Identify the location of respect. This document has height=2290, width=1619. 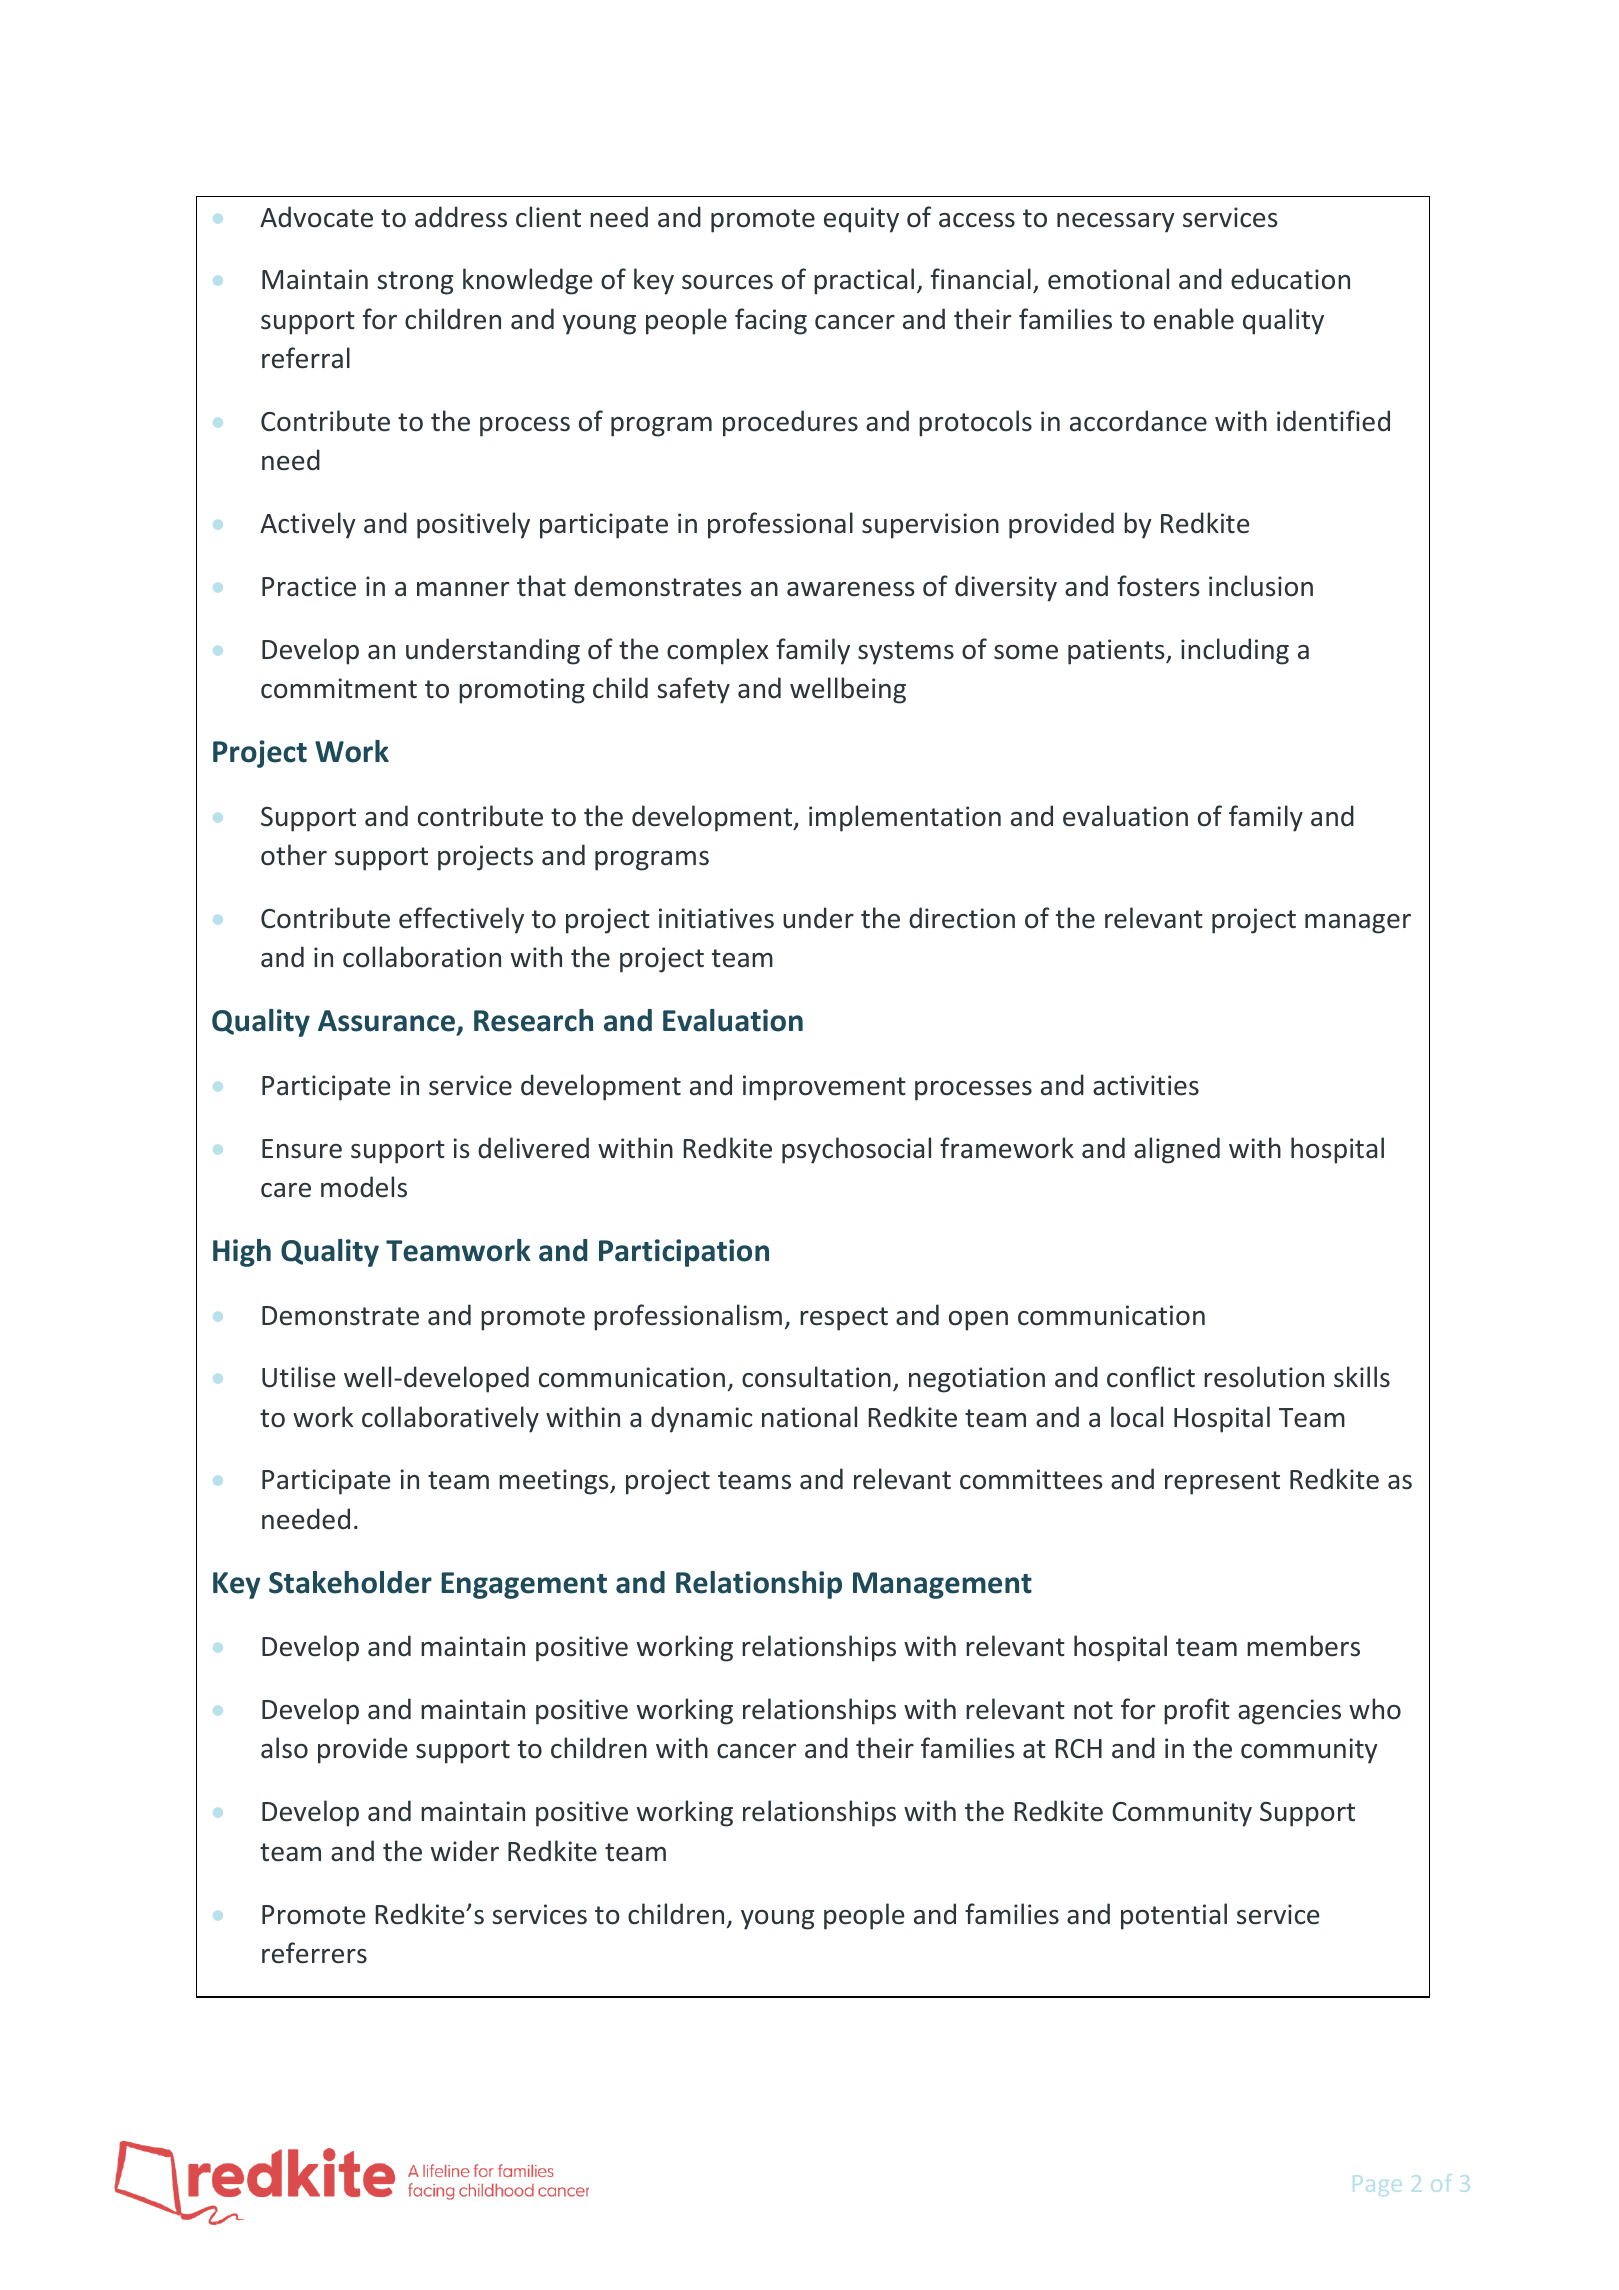
(844, 1319).
